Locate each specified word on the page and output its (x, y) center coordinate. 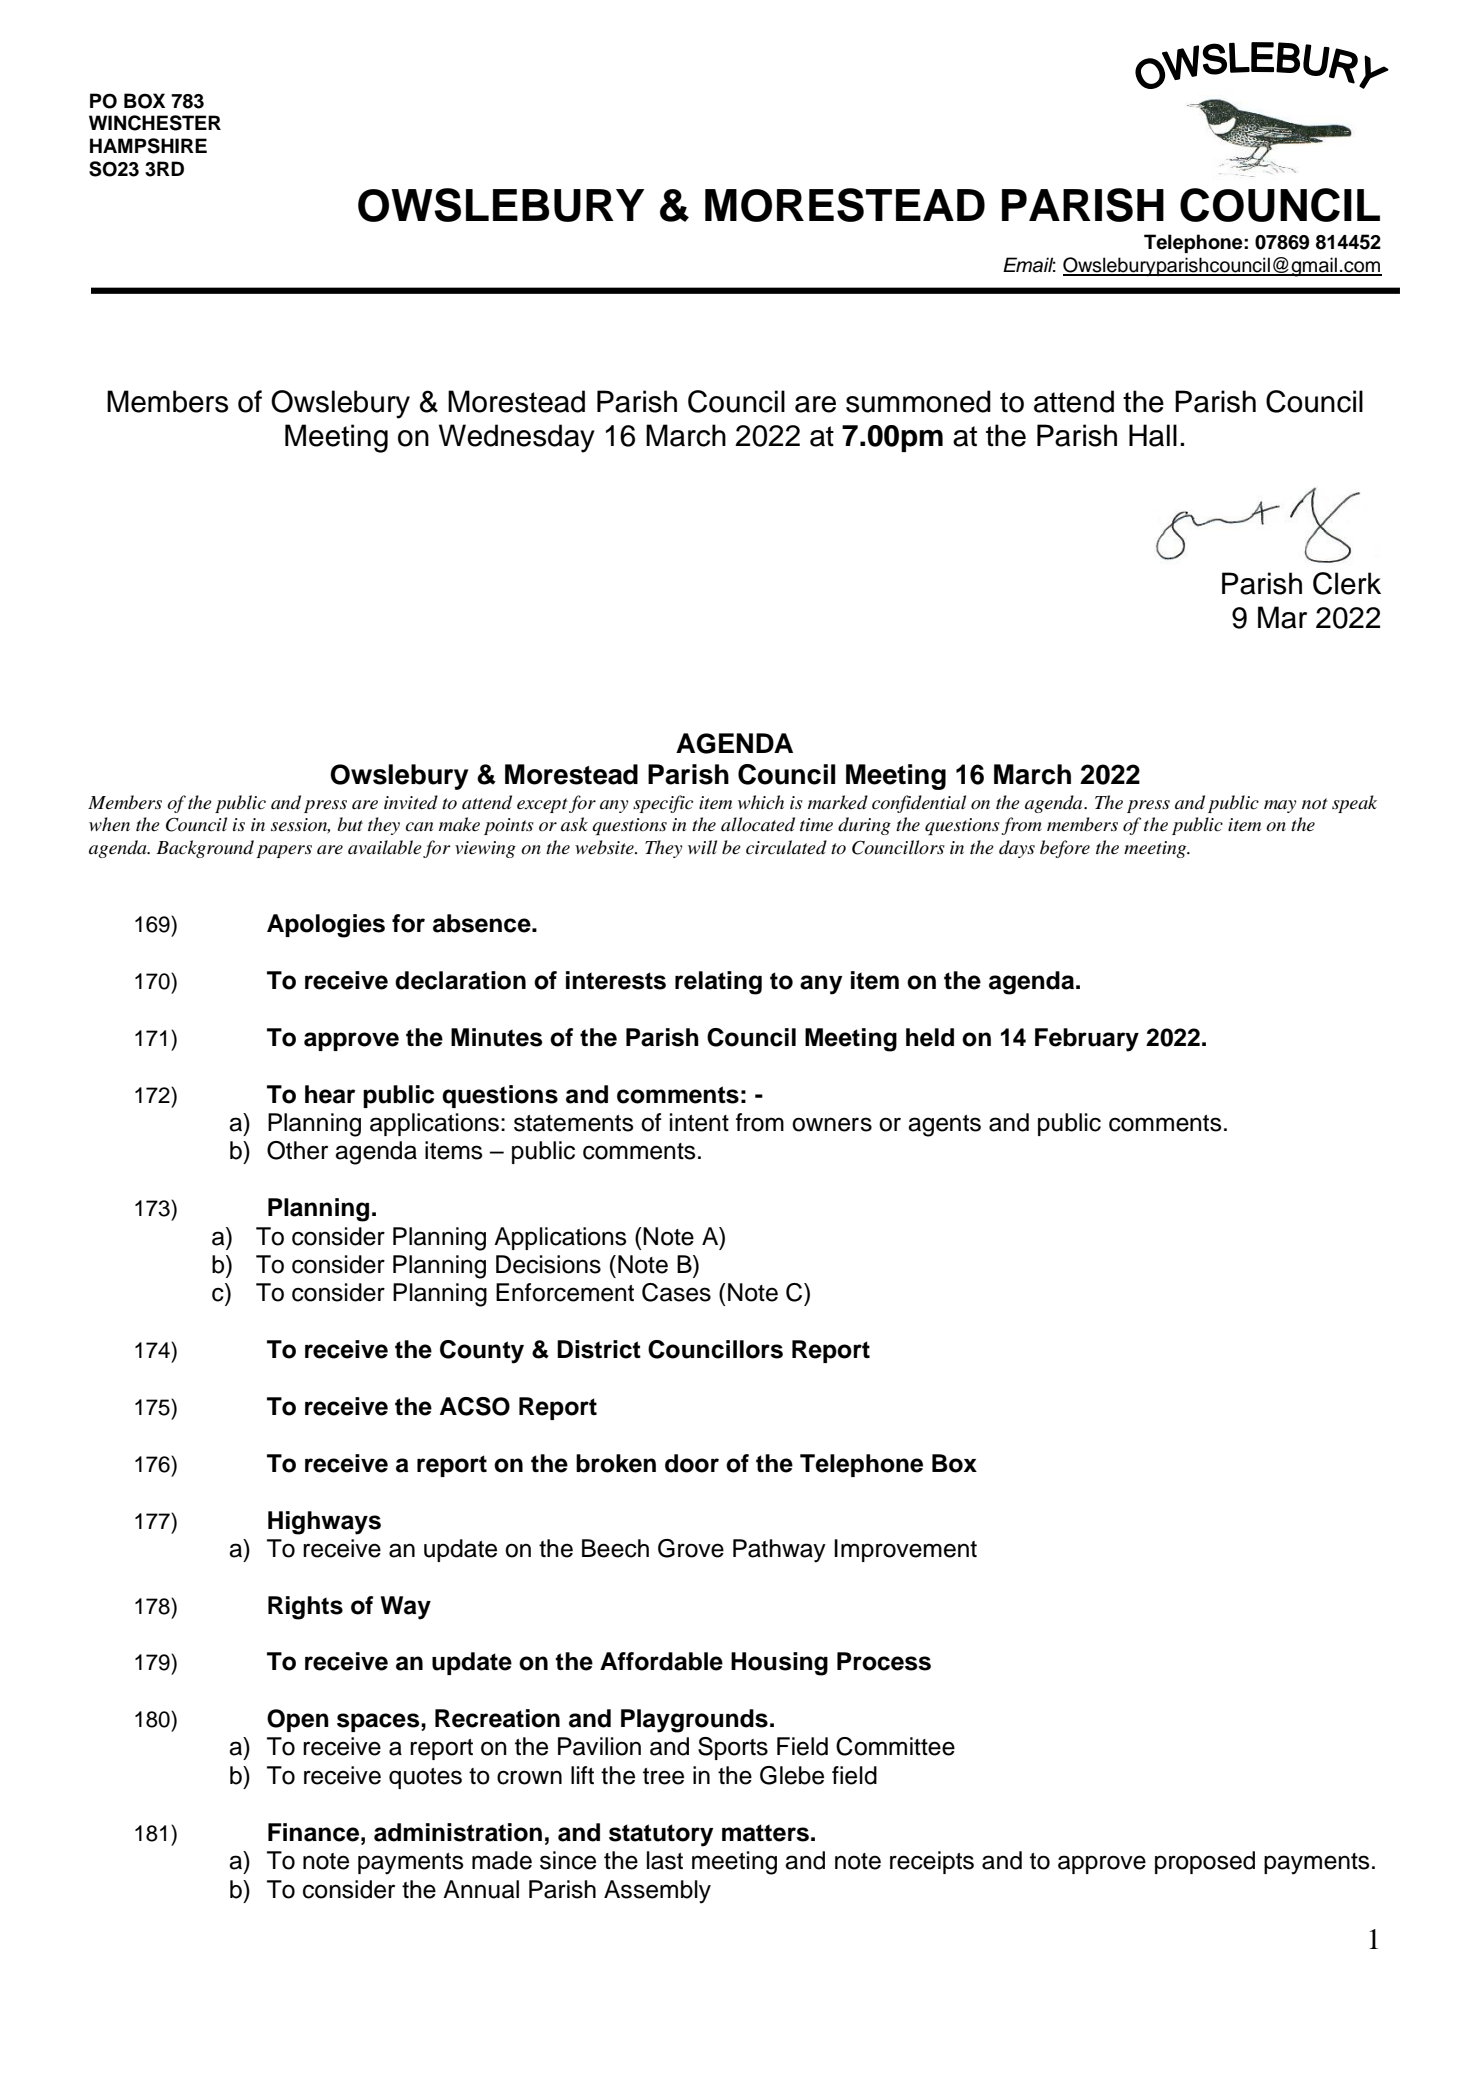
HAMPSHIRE (148, 146)
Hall (1153, 435)
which (761, 802)
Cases (676, 1292)
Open (298, 1720)
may (1280, 806)
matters (765, 1833)
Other (297, 1150)
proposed (1205, 1862)
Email (1029, 265)
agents (944, 1126)
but (350, 824)
